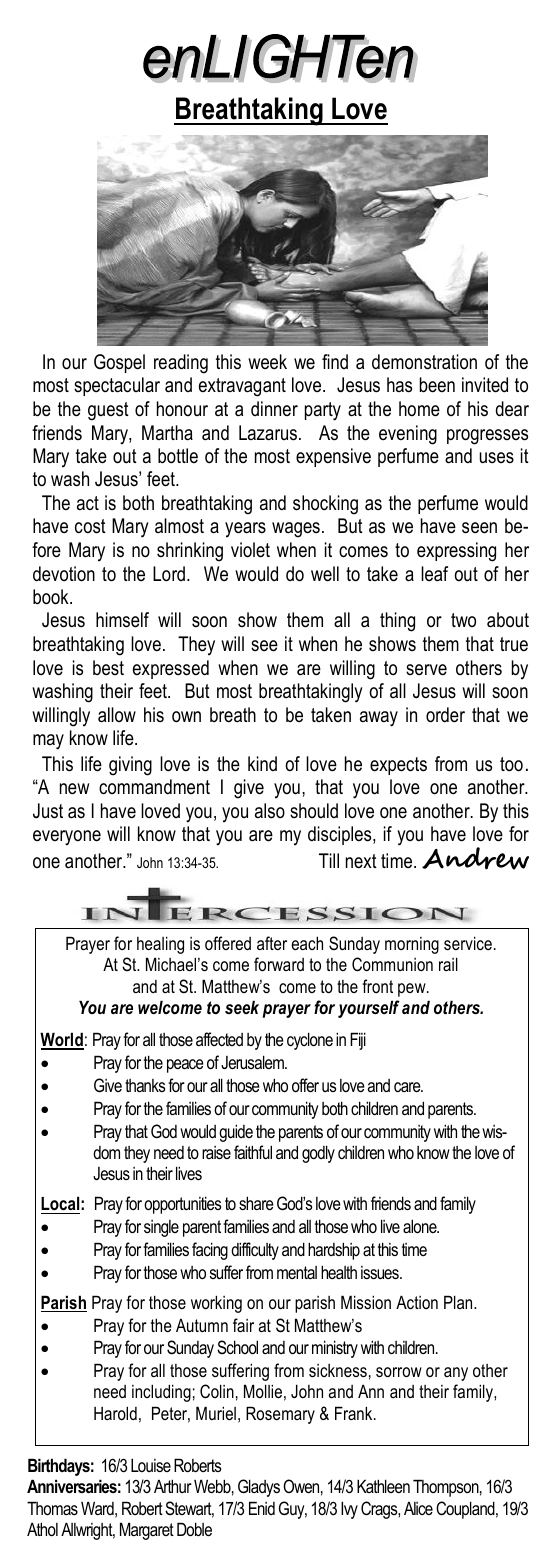 This screenshot has width=554, height=1568. I want to click on dinner, so click(274, 408).
